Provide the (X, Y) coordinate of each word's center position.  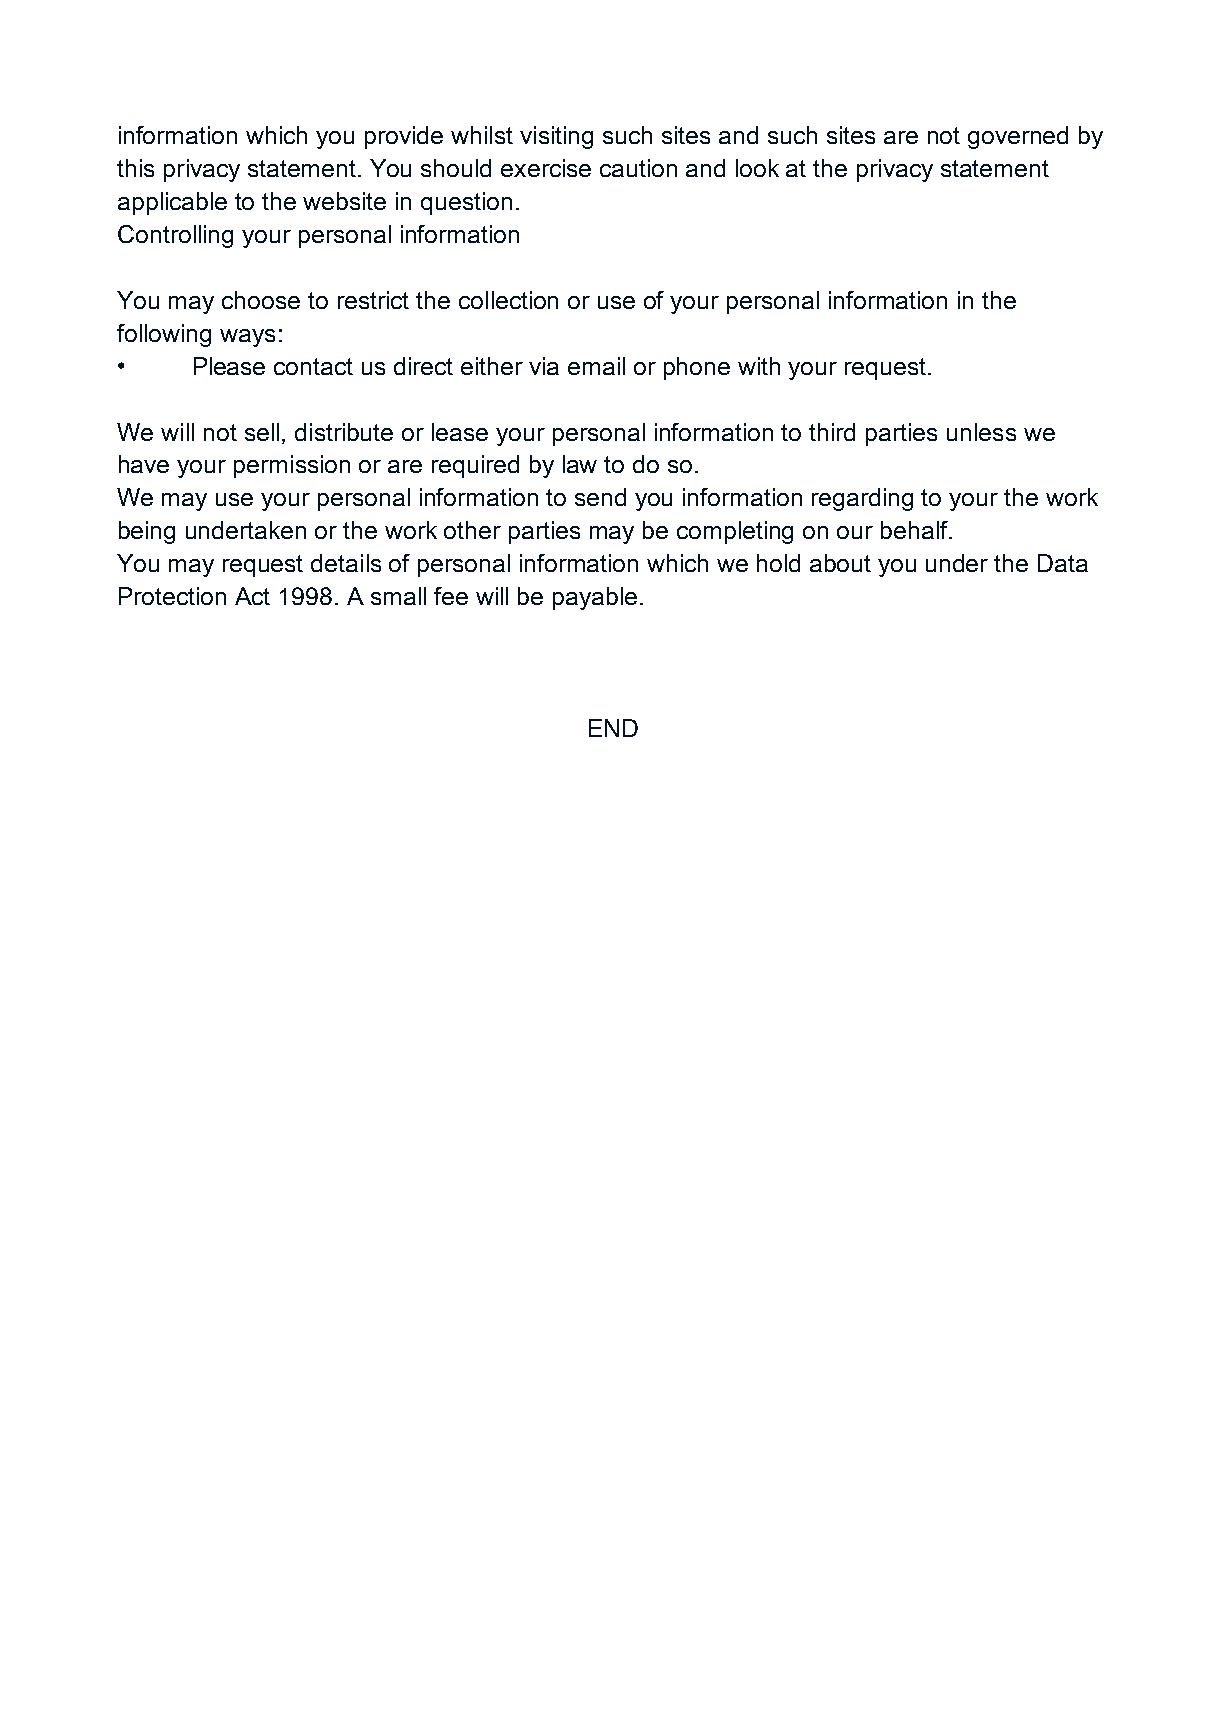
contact (313, 366)
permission (292, 466)
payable (595, 598)
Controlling (175, 236)
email (596, 366)
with (759, 366)
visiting (556, 137)
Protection (172, 596)
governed (1018, 137)
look (757, 168)
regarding (862, 499)
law (580, 464)
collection (508, 300)
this (135, 168)
